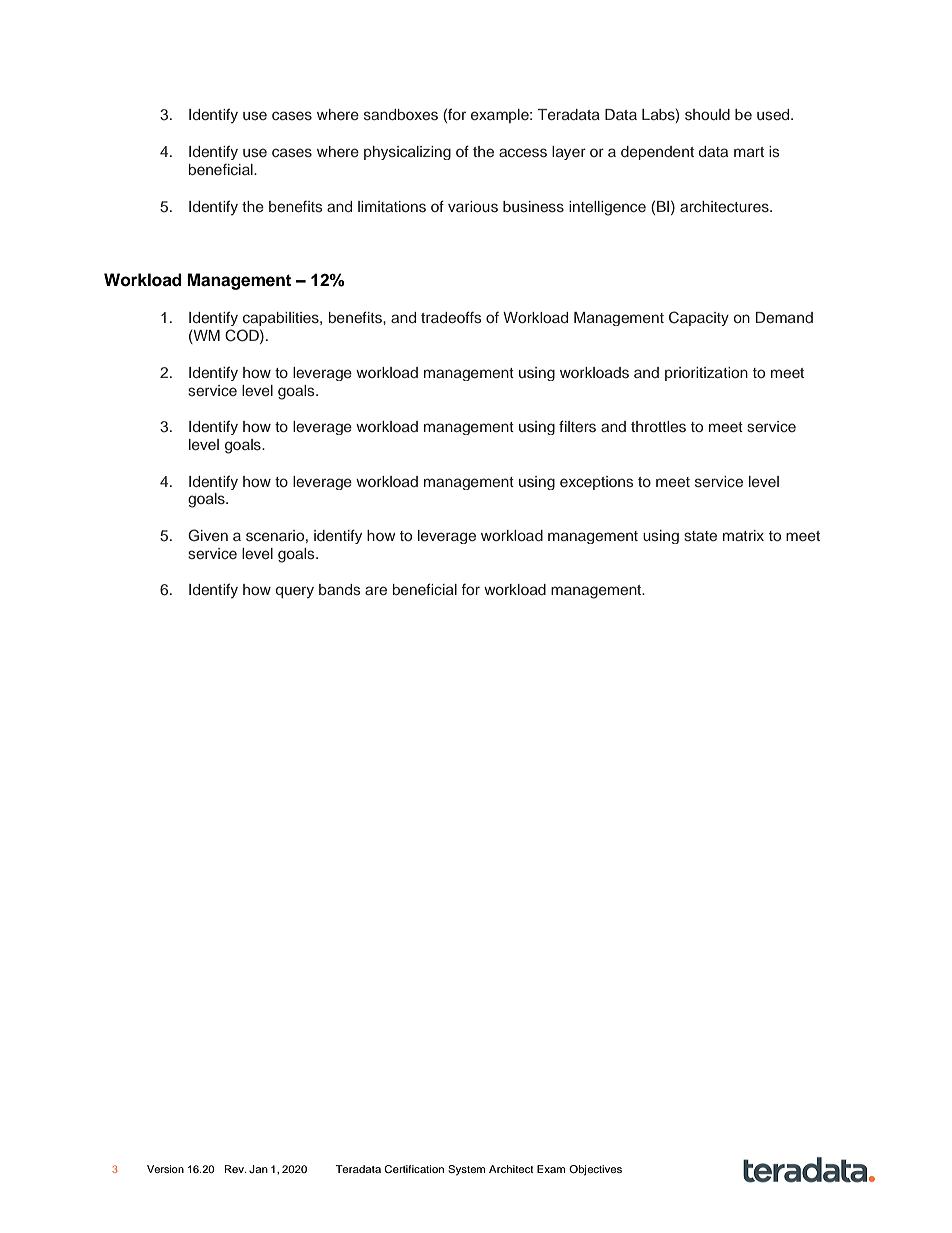 This document has height=1233, width=952. What do you see at coordinates (523, 152) in the document?
I see `access` at bounding box center [523, 152].
